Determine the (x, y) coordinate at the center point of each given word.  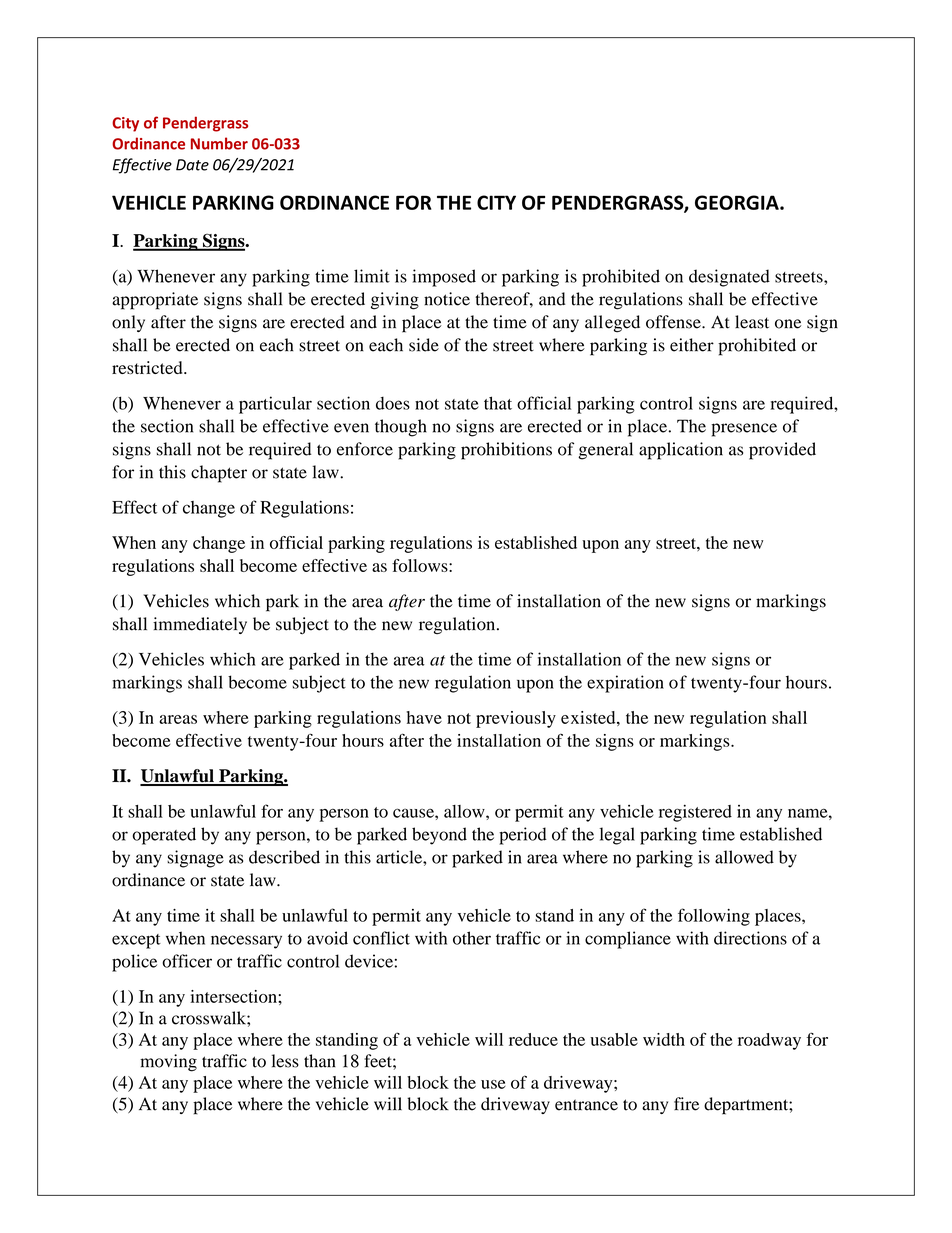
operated (164, 836)
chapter (219, 474)
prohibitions (506, 451)
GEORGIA (738, 202)
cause (414, 813)
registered (695, 813)
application (681, 451)
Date (192, 165)
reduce (533, 1039)
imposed (444, 278)
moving (168, 1063)
